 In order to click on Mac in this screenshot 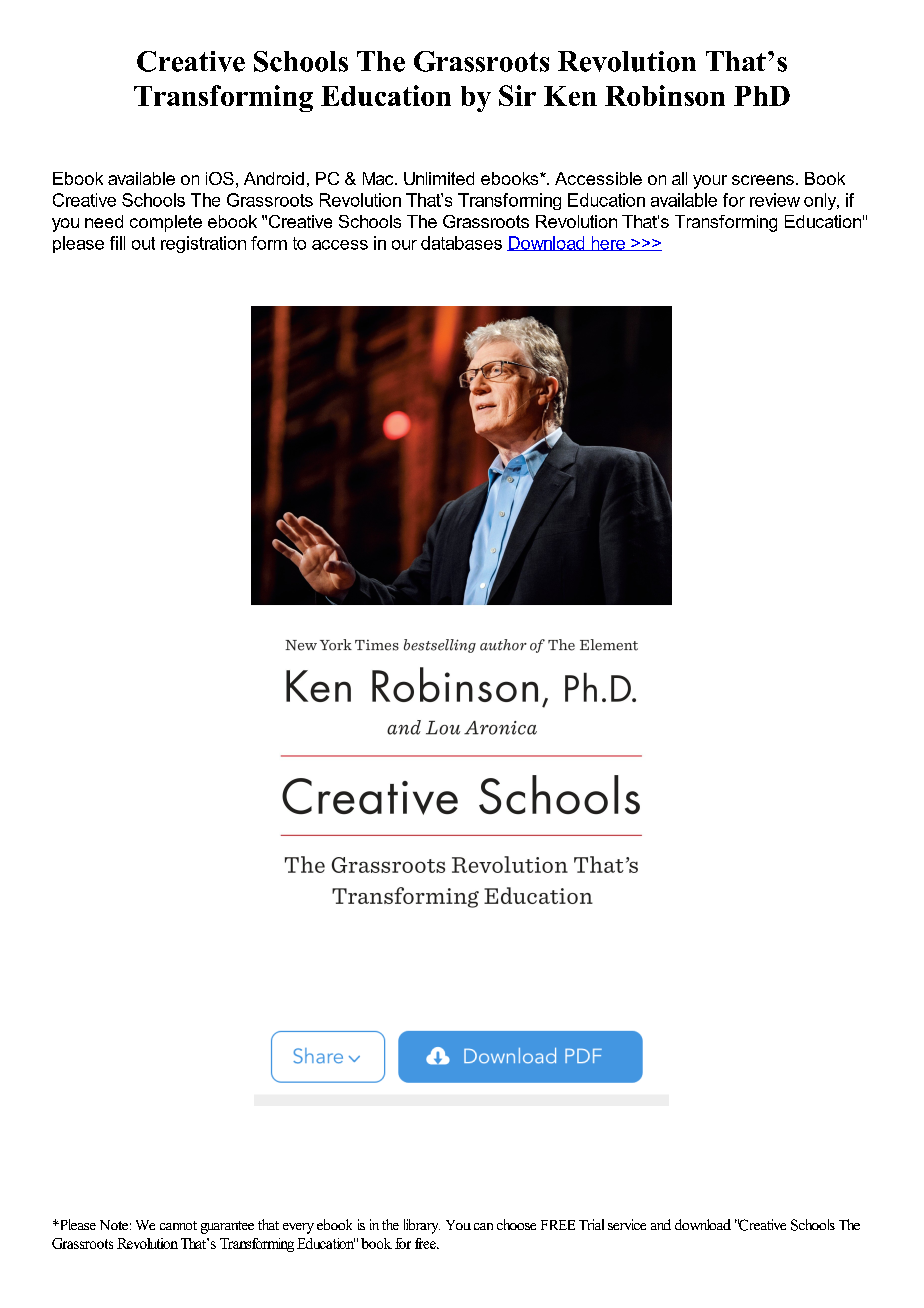, I will do `click(379, 178)`.
